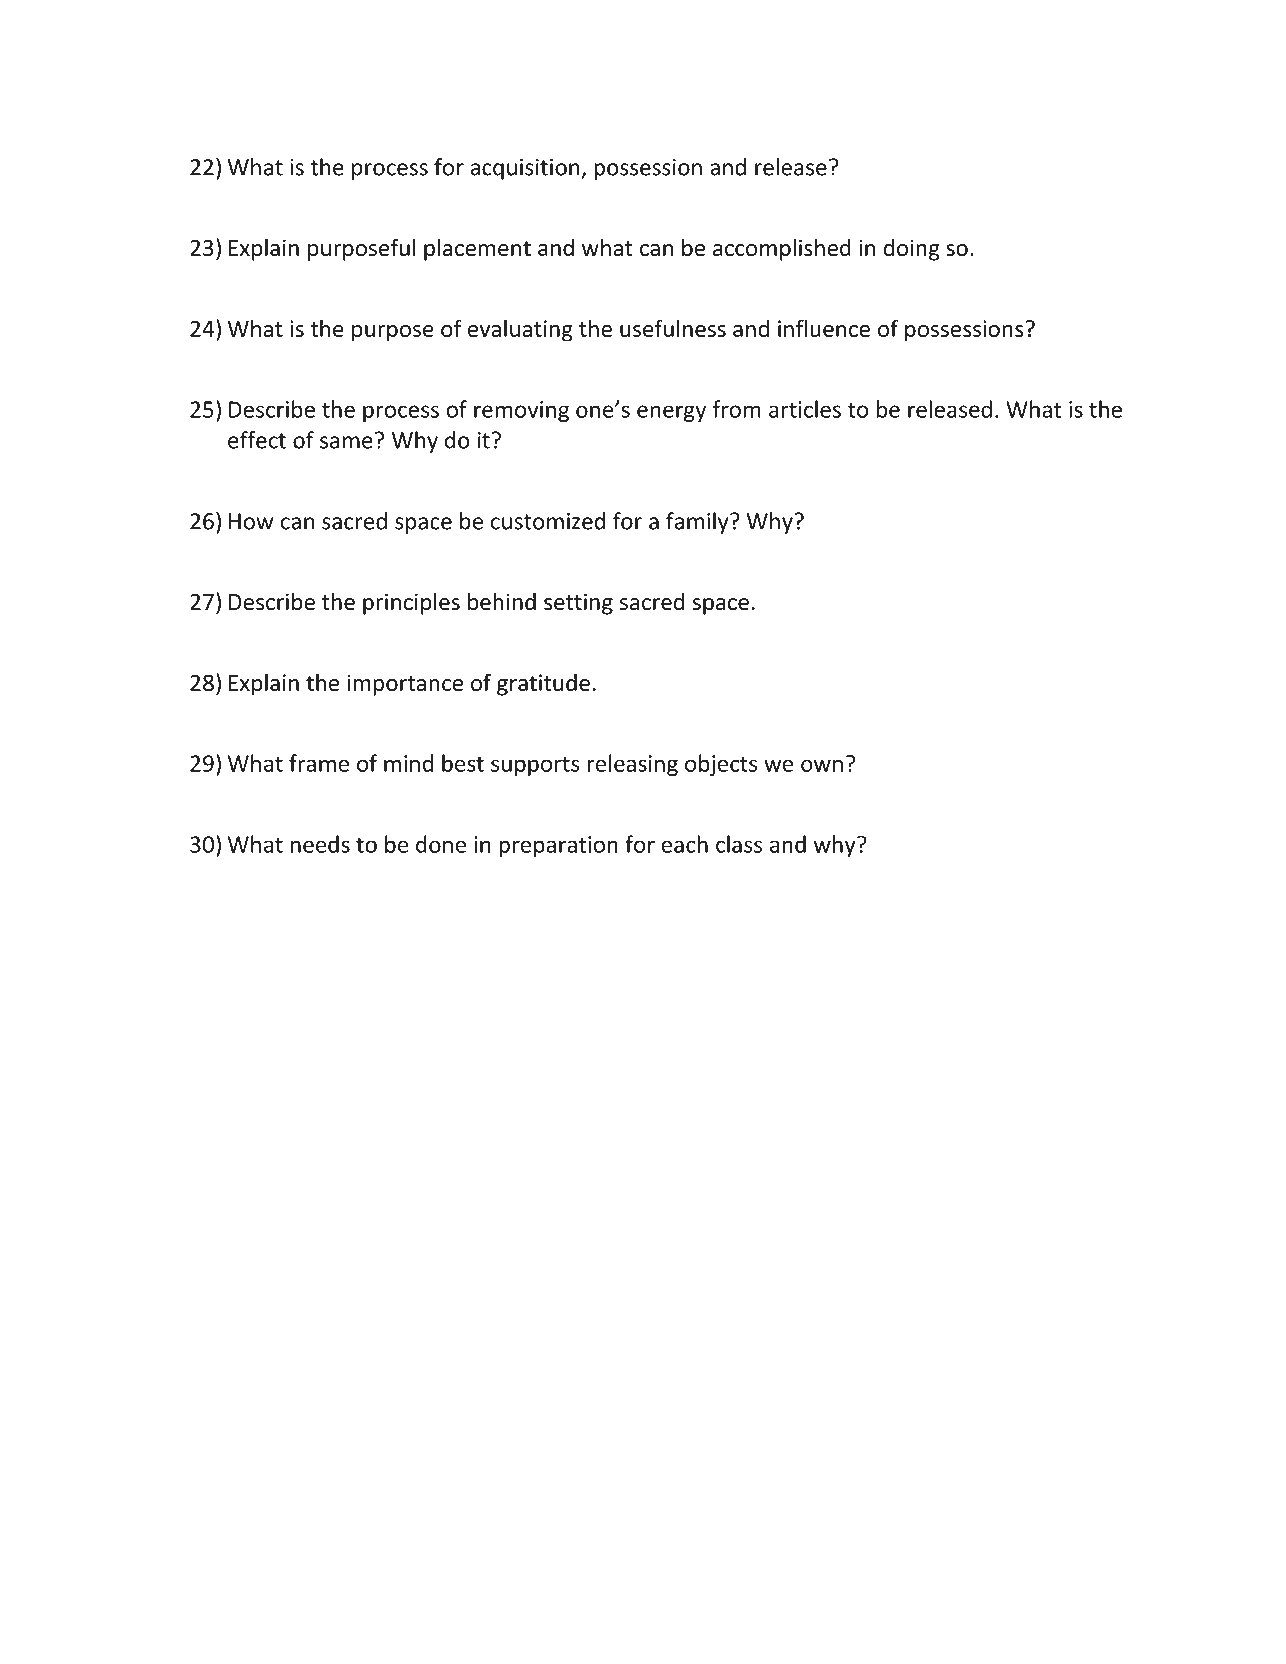 The height and width of the screenshot is (1664, 1286). I want to click on accomplished, so click(782, 249).
